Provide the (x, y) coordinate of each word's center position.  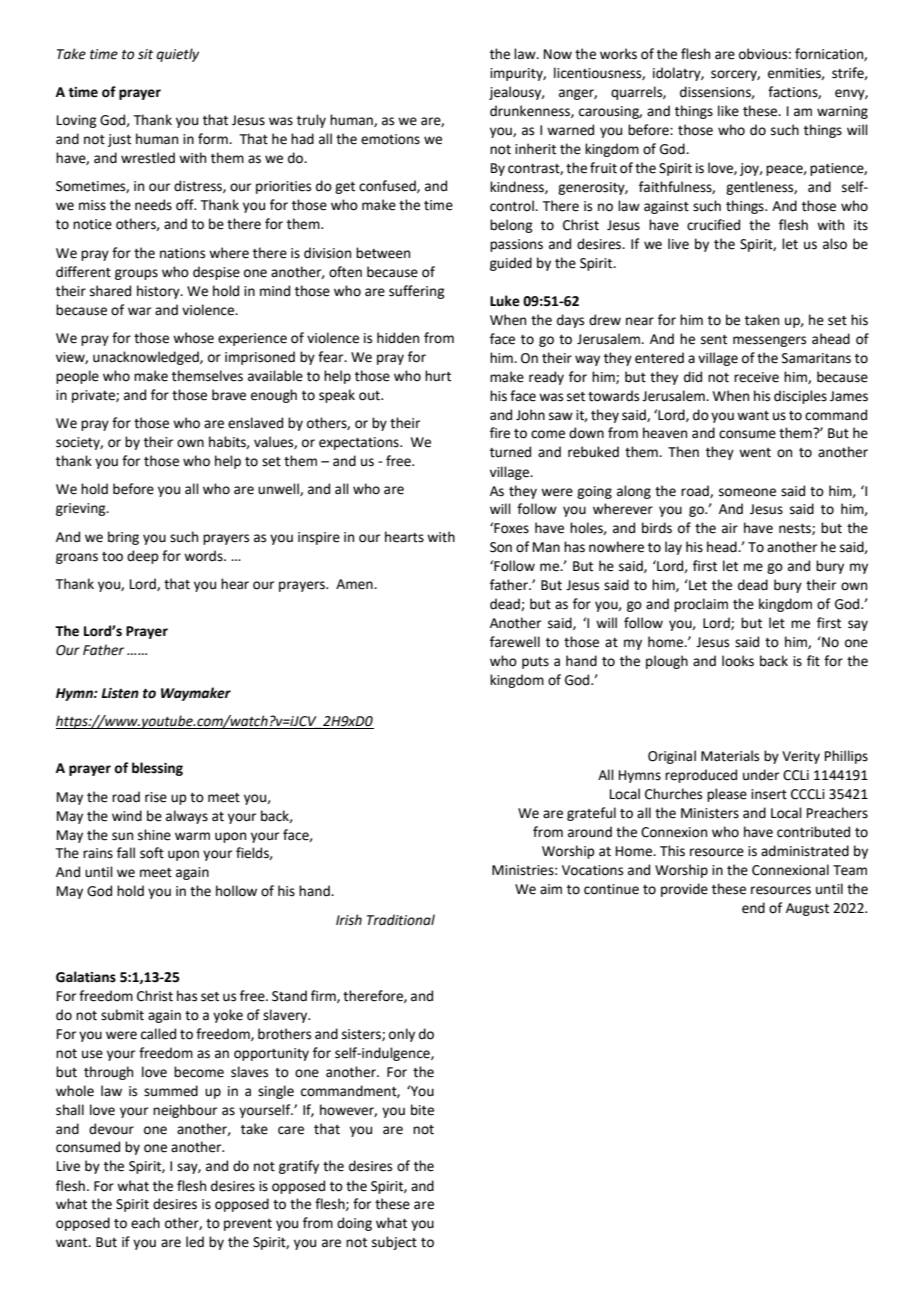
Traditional (401, 920)
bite (422, 1110)
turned (510, 452)
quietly (178, 55)
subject (394, 1243)
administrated (805, 851)
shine (154, 835)
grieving (82, 509)
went (755, 453)
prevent (248, 1225)
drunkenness (531, 111)
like (728, 111)
